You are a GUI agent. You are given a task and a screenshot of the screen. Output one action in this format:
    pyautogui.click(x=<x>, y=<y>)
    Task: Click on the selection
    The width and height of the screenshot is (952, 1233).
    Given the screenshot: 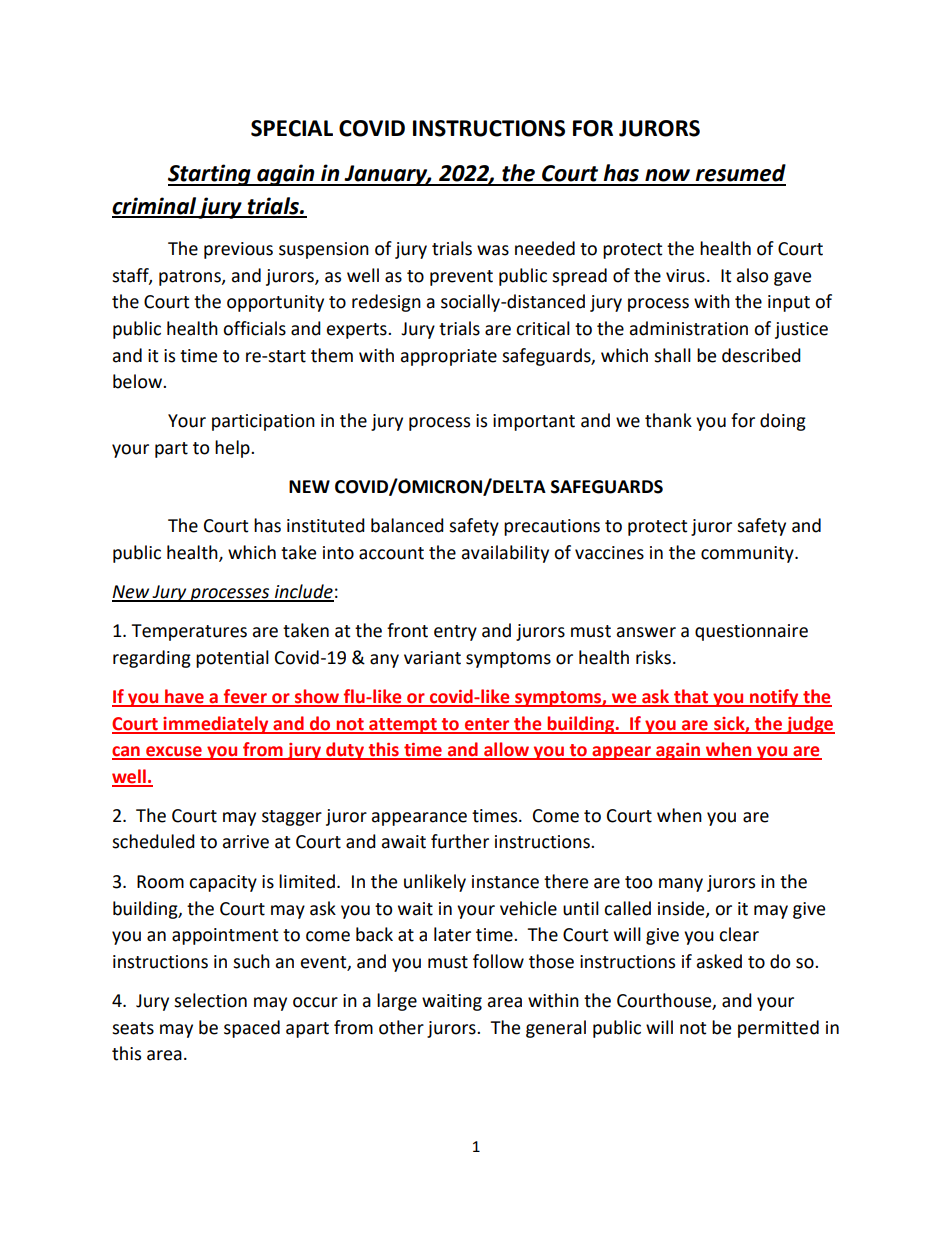 What is the action you would take?
    pyautogui.click(x=210, y=1000)
